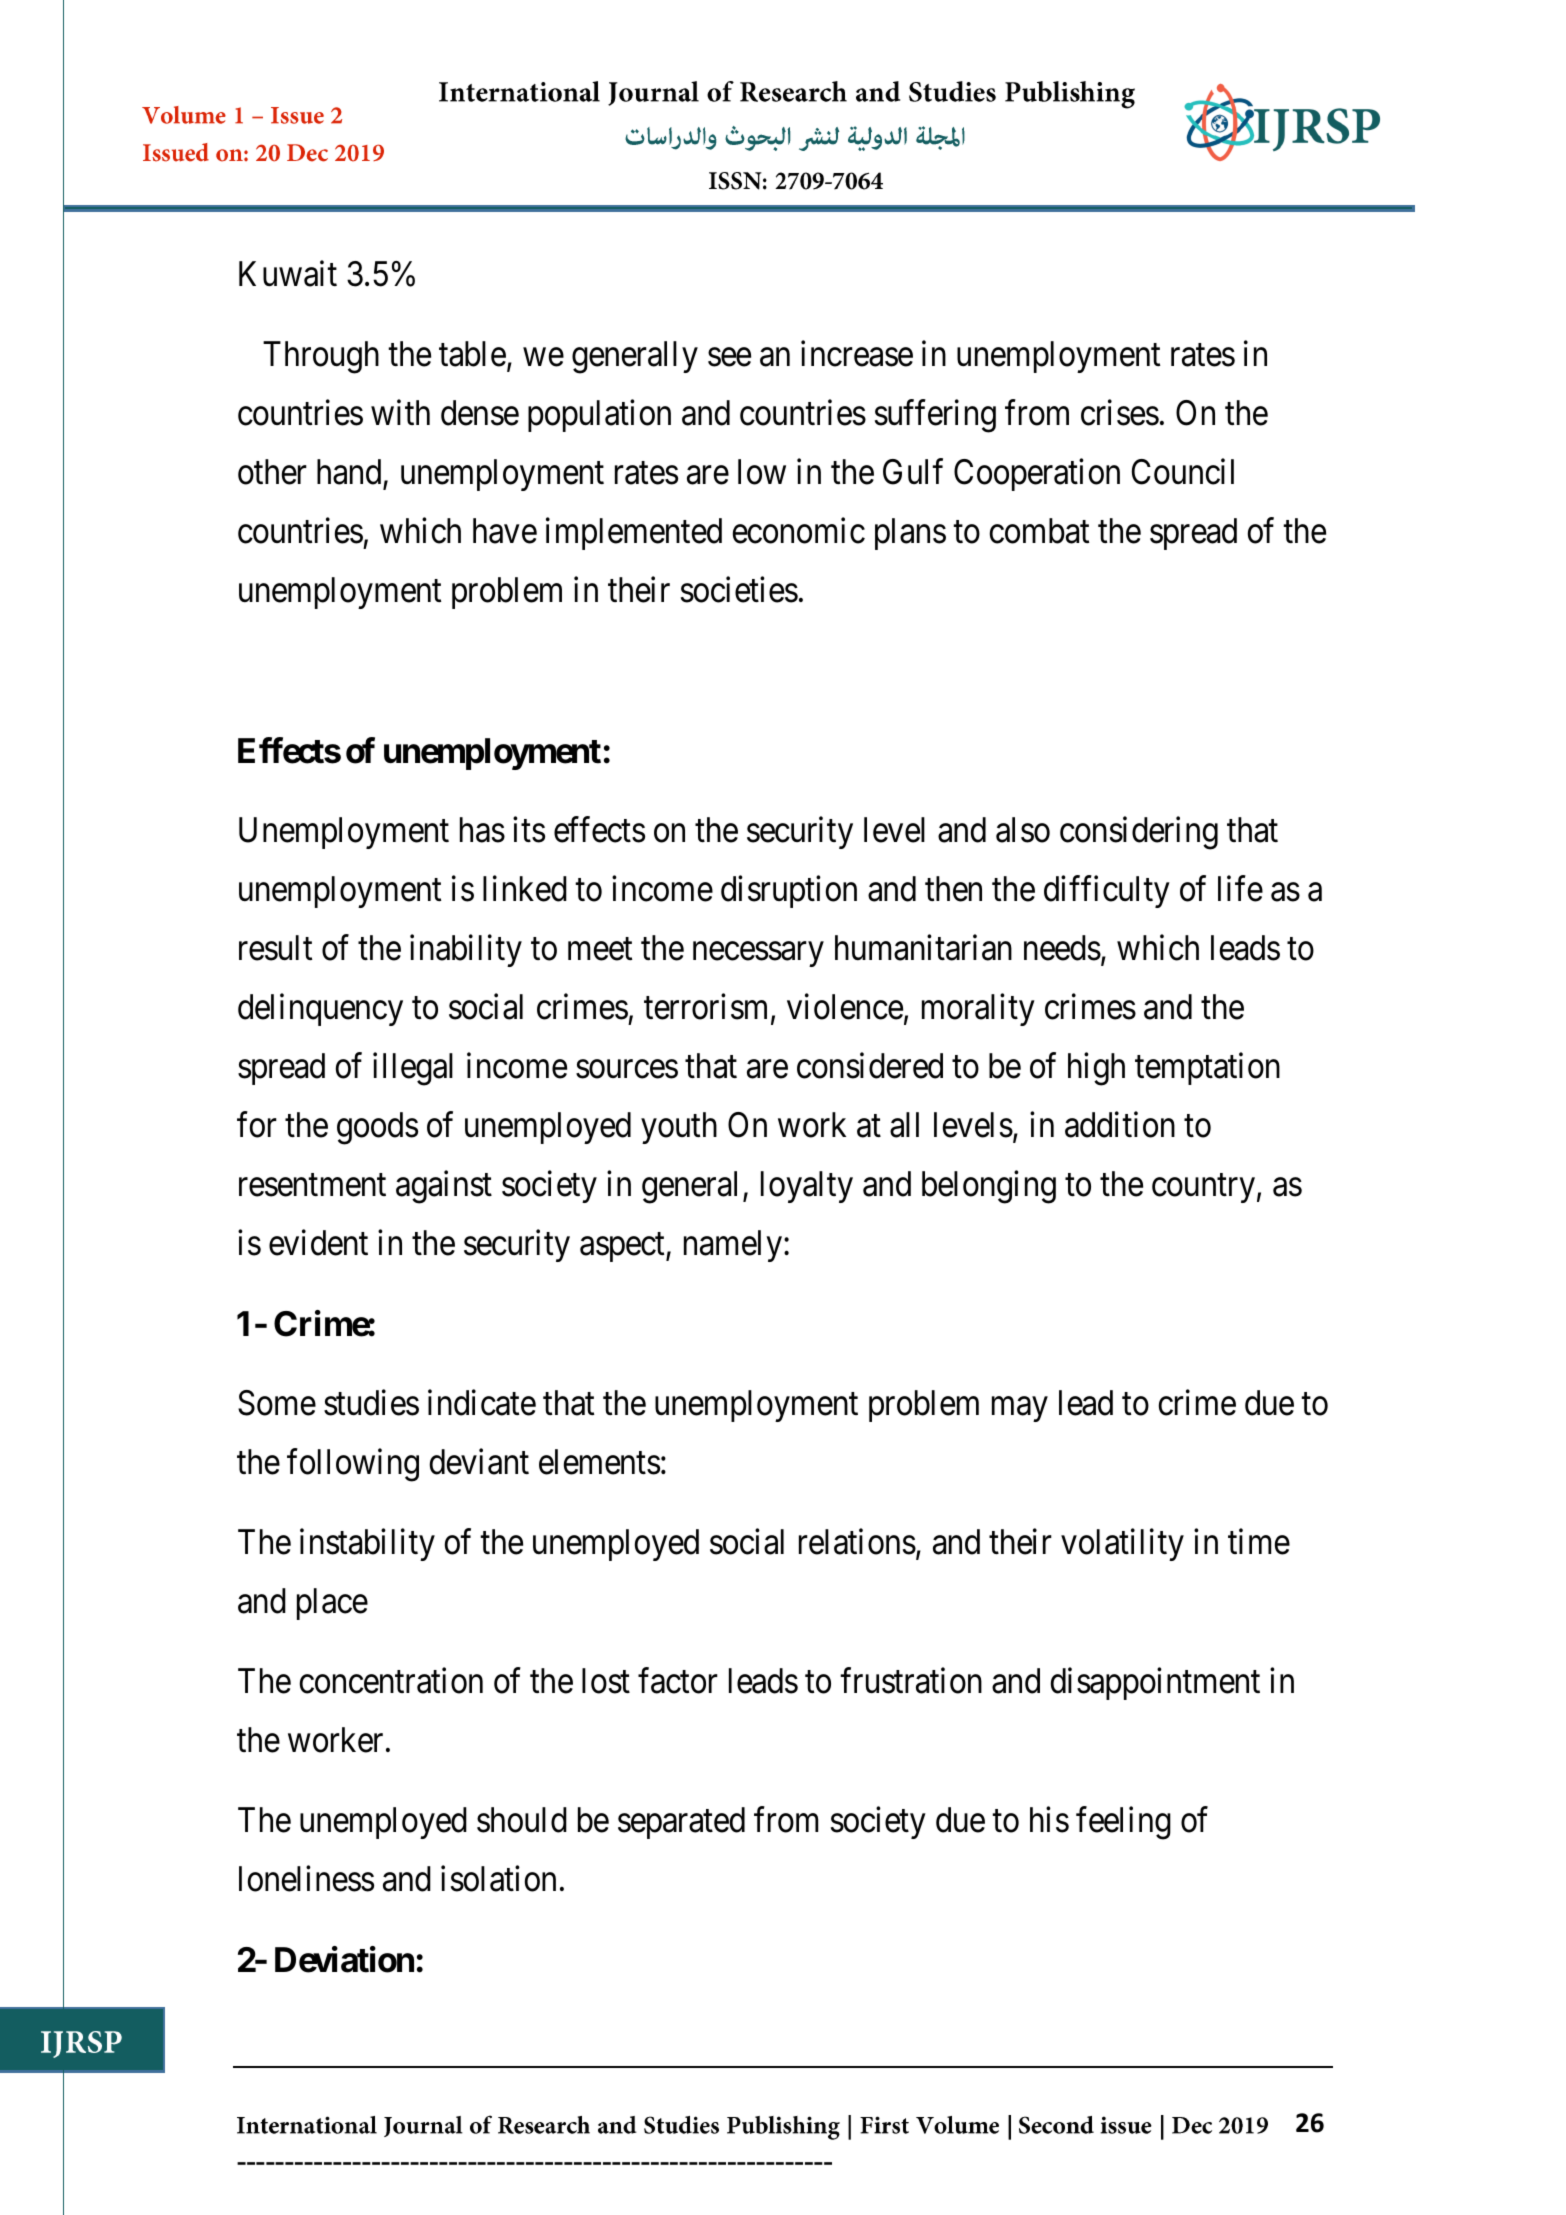 The width and height of the document is (1566, 2215). Describe the element at coordinates (353, 1465) in the document. I see `following` at that location.
